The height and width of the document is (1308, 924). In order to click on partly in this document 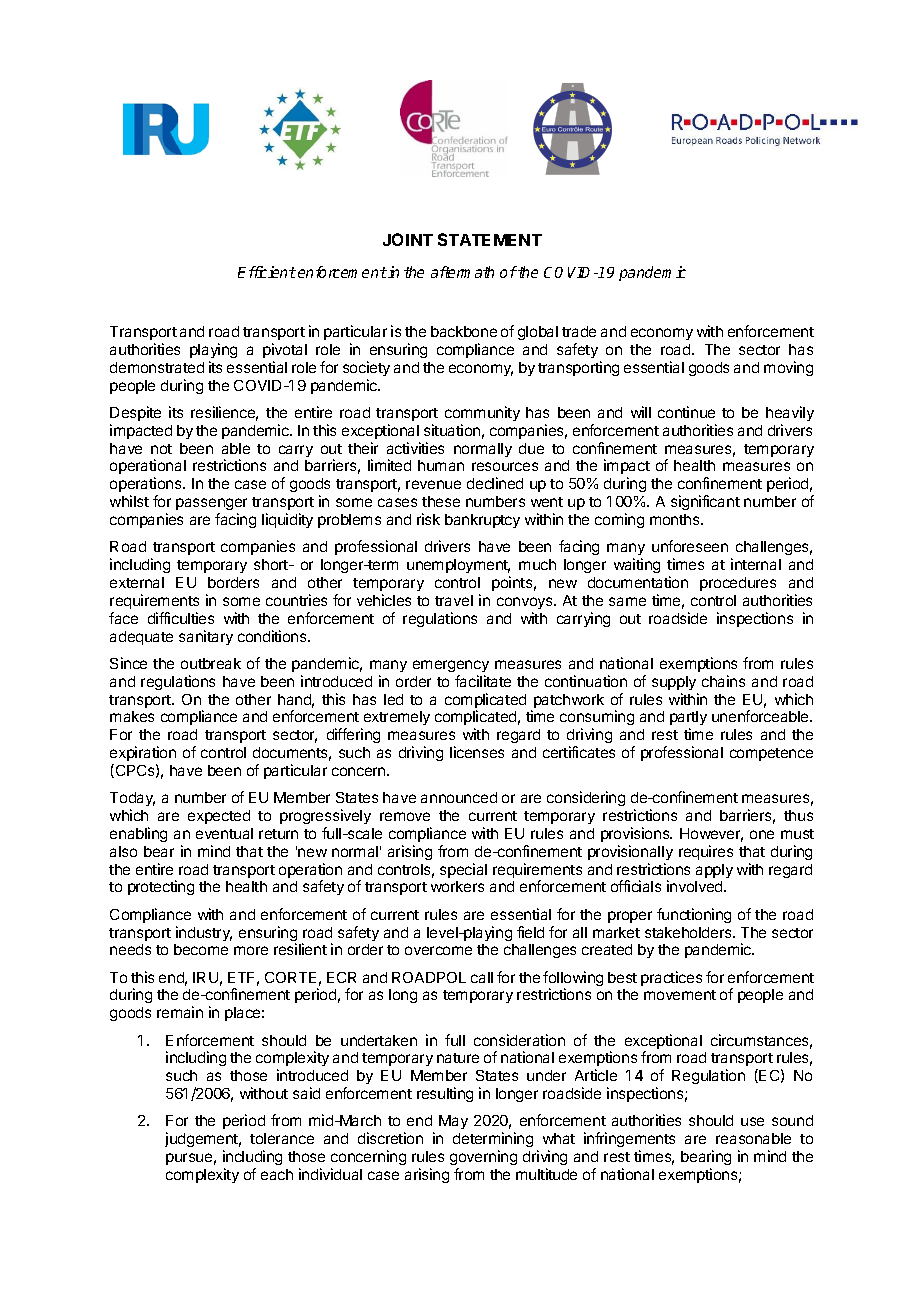, I will do `click(688, 720)`.
